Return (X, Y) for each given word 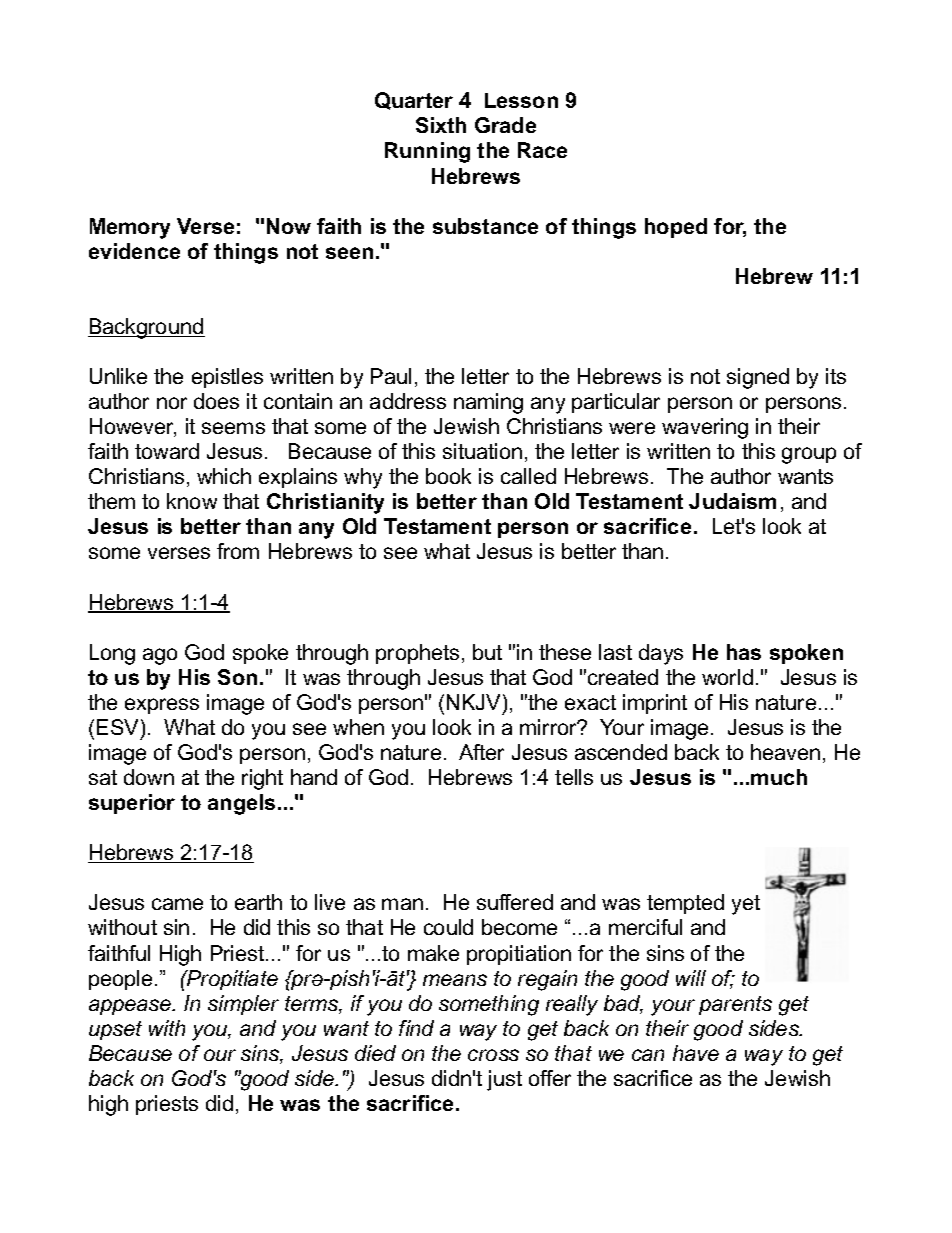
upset (115, 1030)
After (481, 752)
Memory (130, 228)
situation (482, 451)
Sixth (441, 125)
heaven (785, 752)
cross (493, 1055)
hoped (676, 228)
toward (167, 451)
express (162, 706)
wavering (705, 428)
